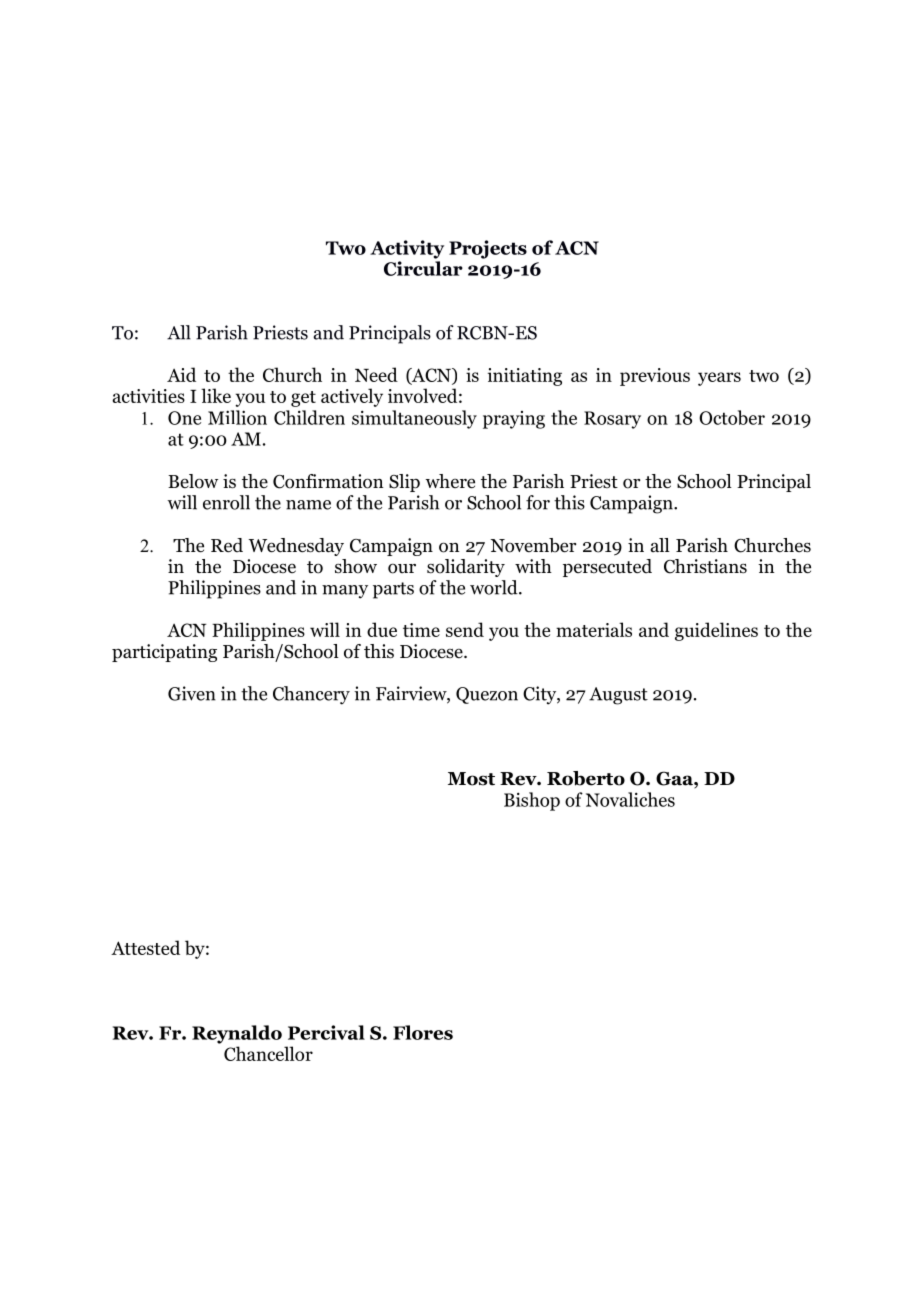 This screenshot has height=1308, width=924. What do you see at coordinates (268, 1053) in the screenshot?
I see `Chancellor` at bounding box center [268, 1053].
